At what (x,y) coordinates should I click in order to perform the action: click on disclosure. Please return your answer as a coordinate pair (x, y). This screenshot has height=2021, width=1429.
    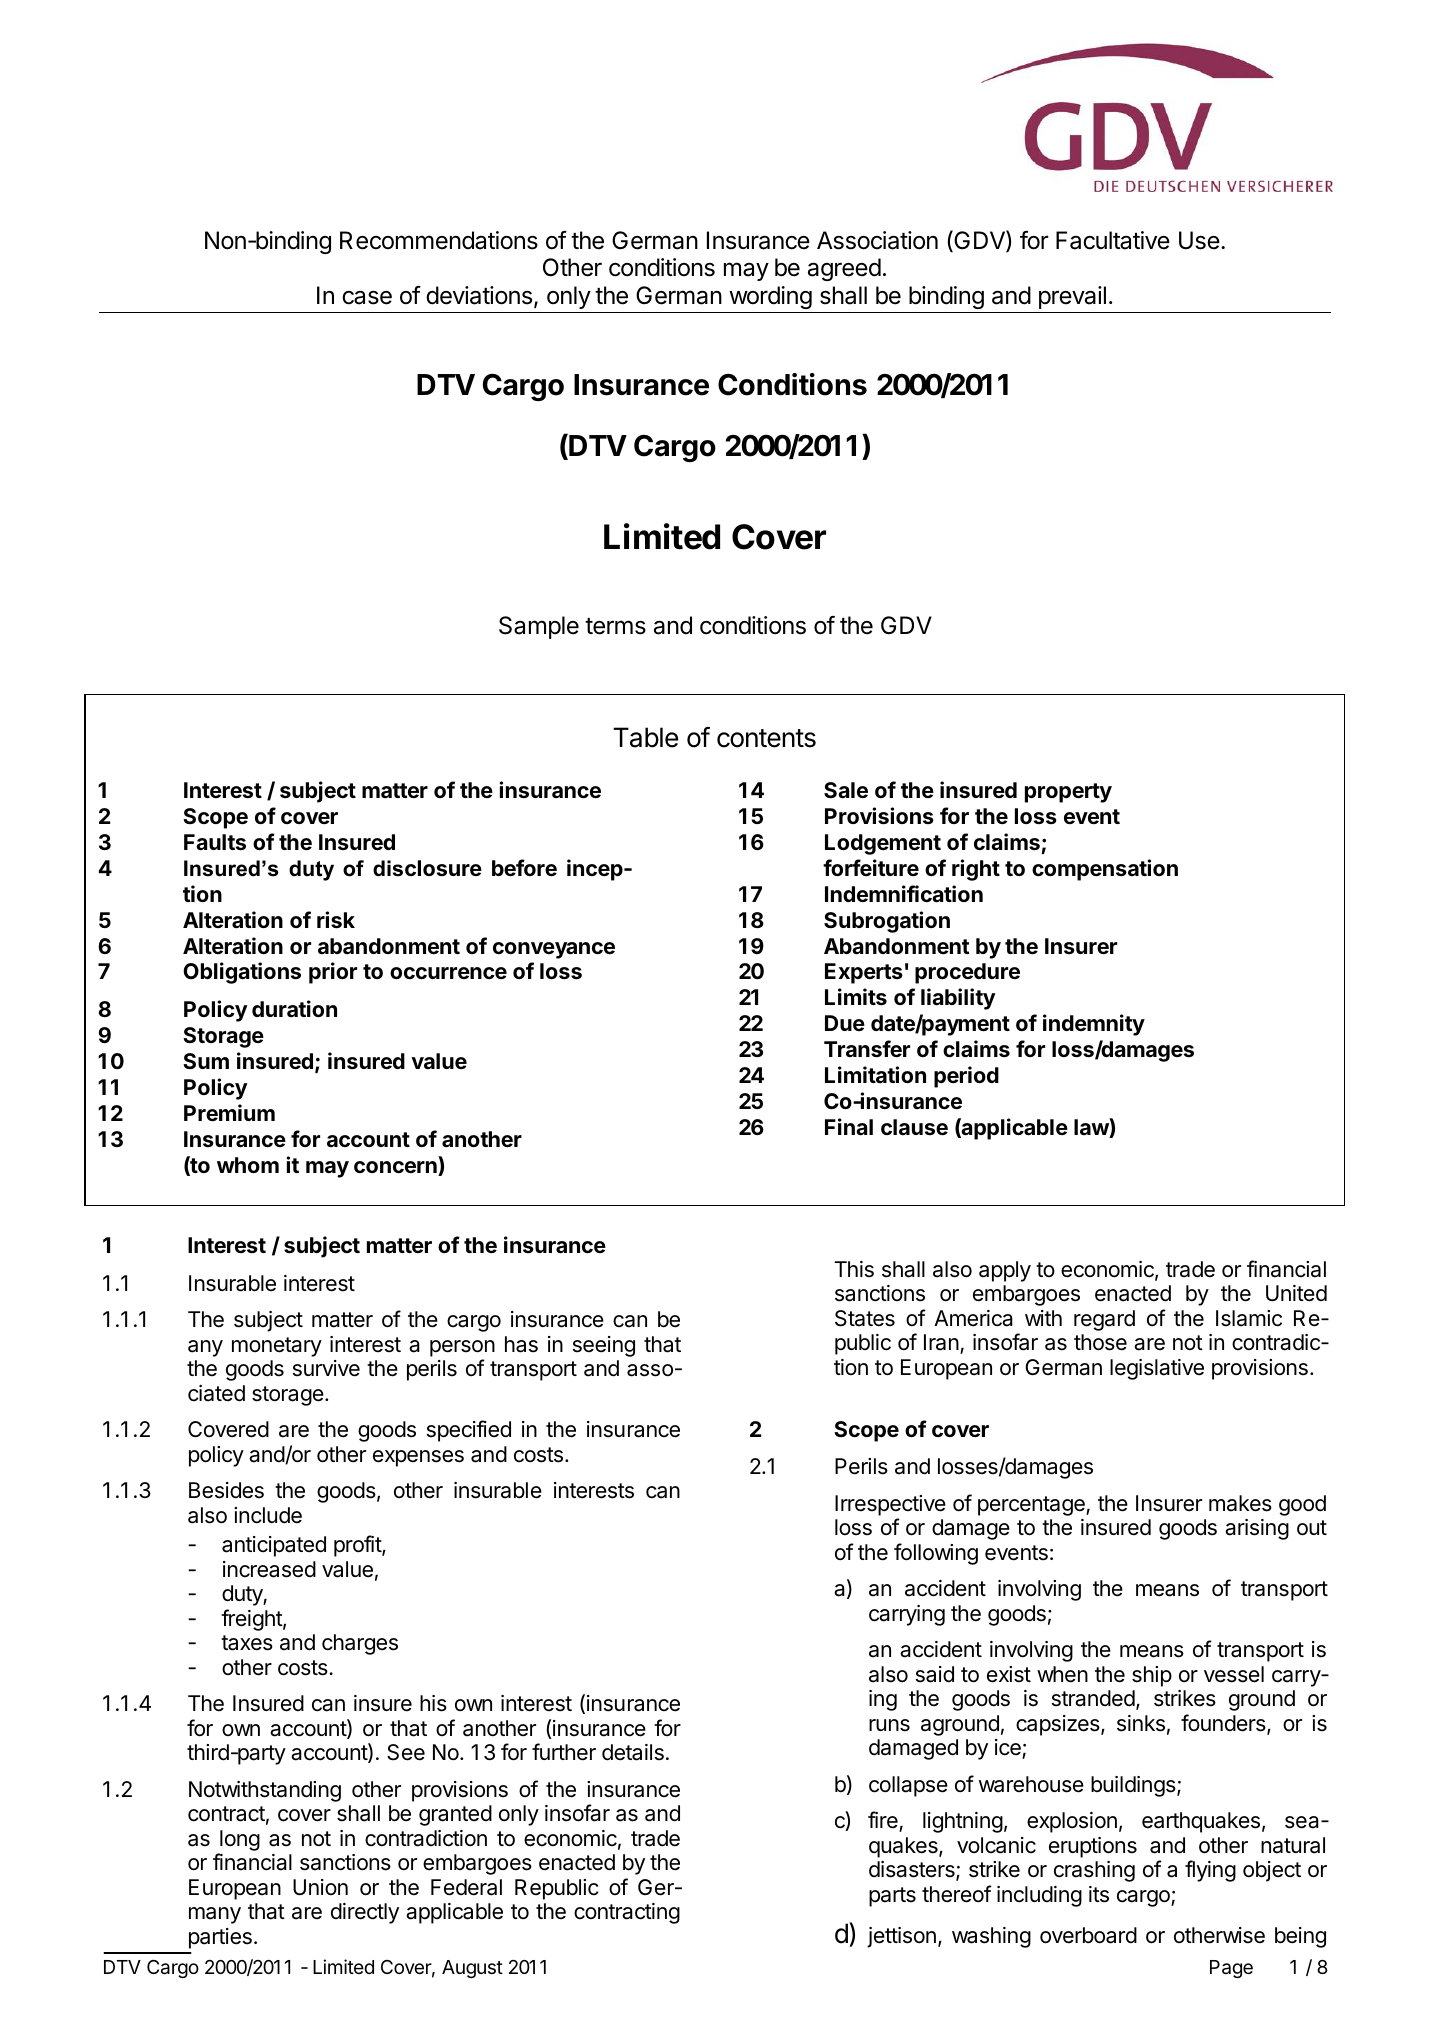
    Looking at the image, I should click on (427, 868).
